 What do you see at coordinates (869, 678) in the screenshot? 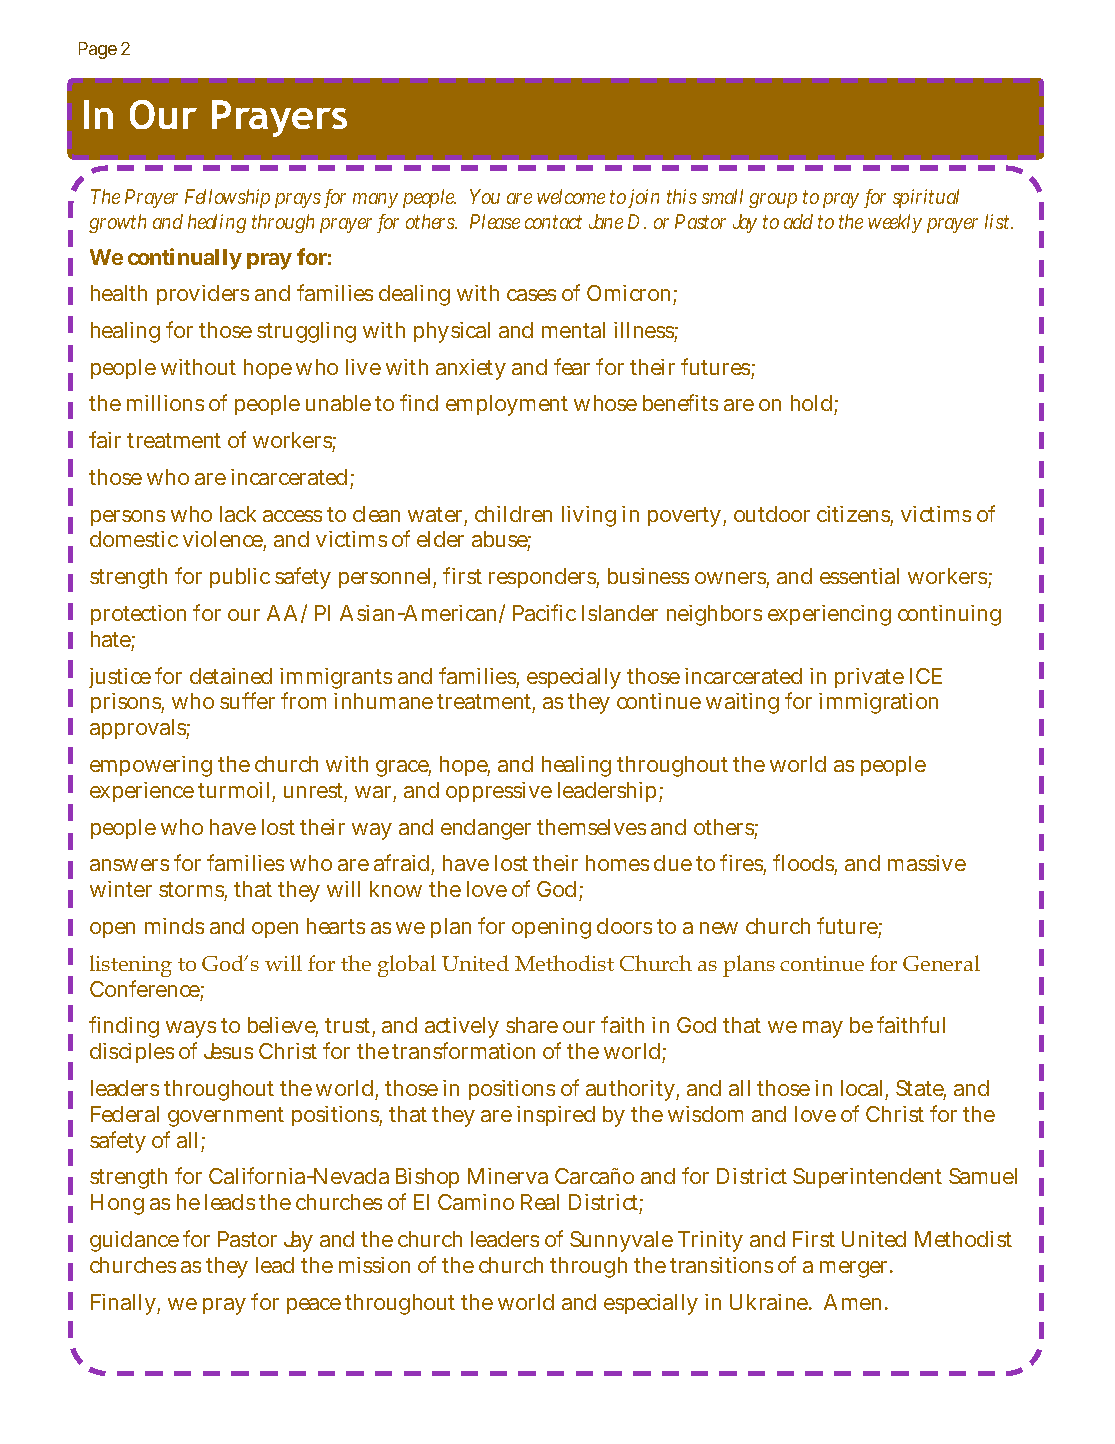
I see `private` at bounding box center [869, 678].
